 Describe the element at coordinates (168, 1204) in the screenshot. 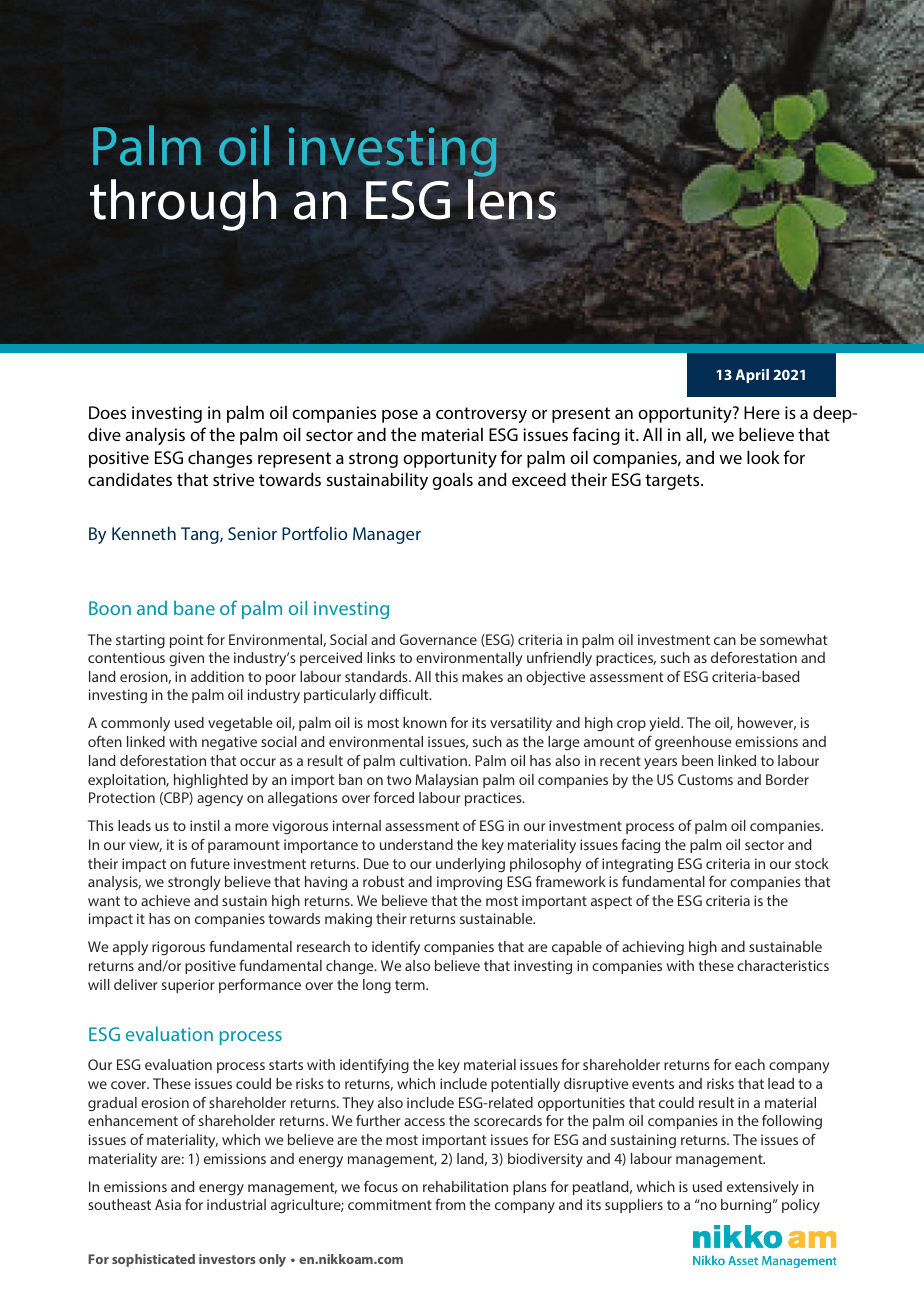

I see `Asia` at that location.
